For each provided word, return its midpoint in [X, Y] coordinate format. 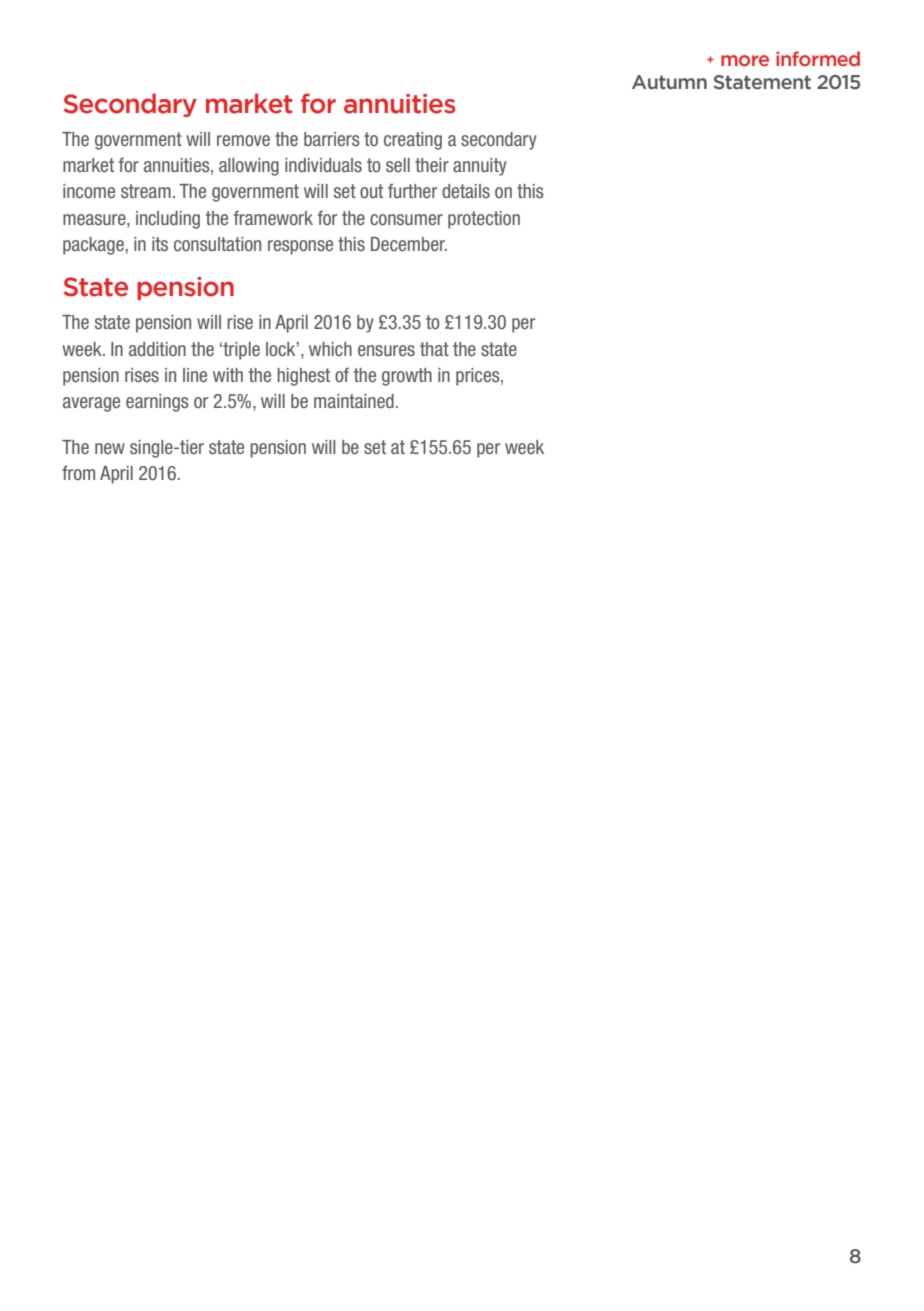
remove [243, 140]
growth [407, 377]
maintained [354, 401]
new [110, 448]
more [745, 61]
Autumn [669, 82]
